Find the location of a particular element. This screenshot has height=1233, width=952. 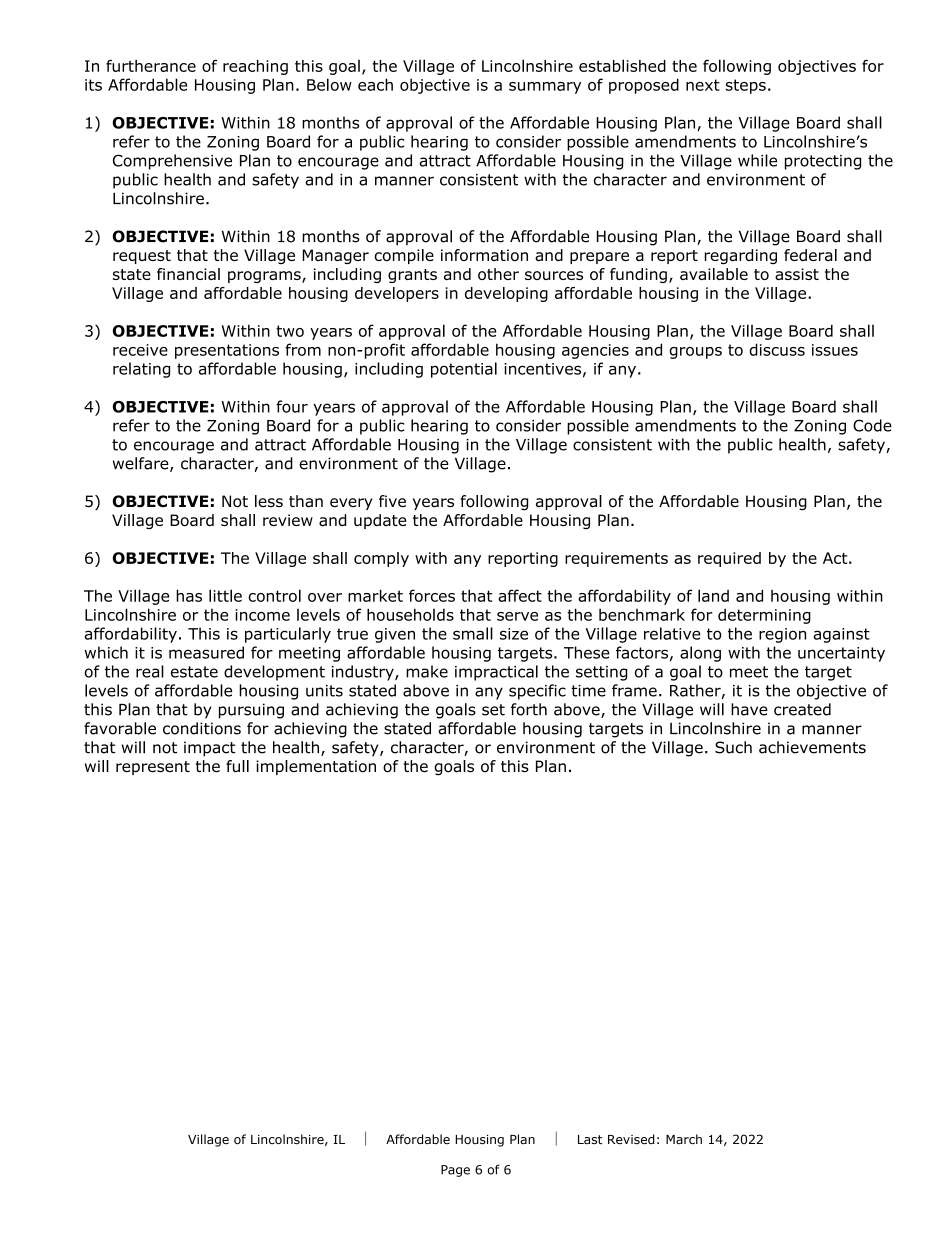

has is located at coordinates (189, 595).
